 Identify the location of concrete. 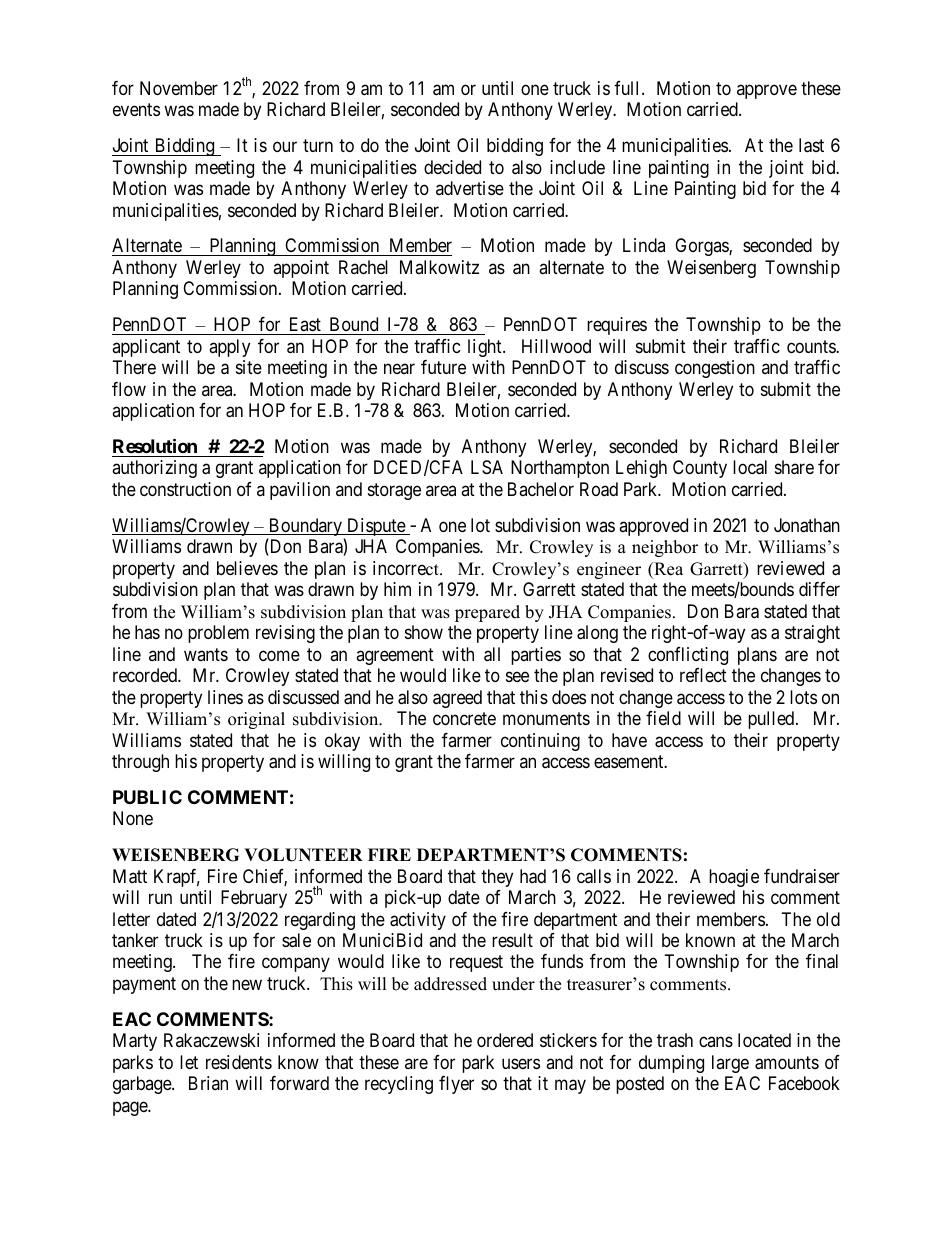
(464, 718).
